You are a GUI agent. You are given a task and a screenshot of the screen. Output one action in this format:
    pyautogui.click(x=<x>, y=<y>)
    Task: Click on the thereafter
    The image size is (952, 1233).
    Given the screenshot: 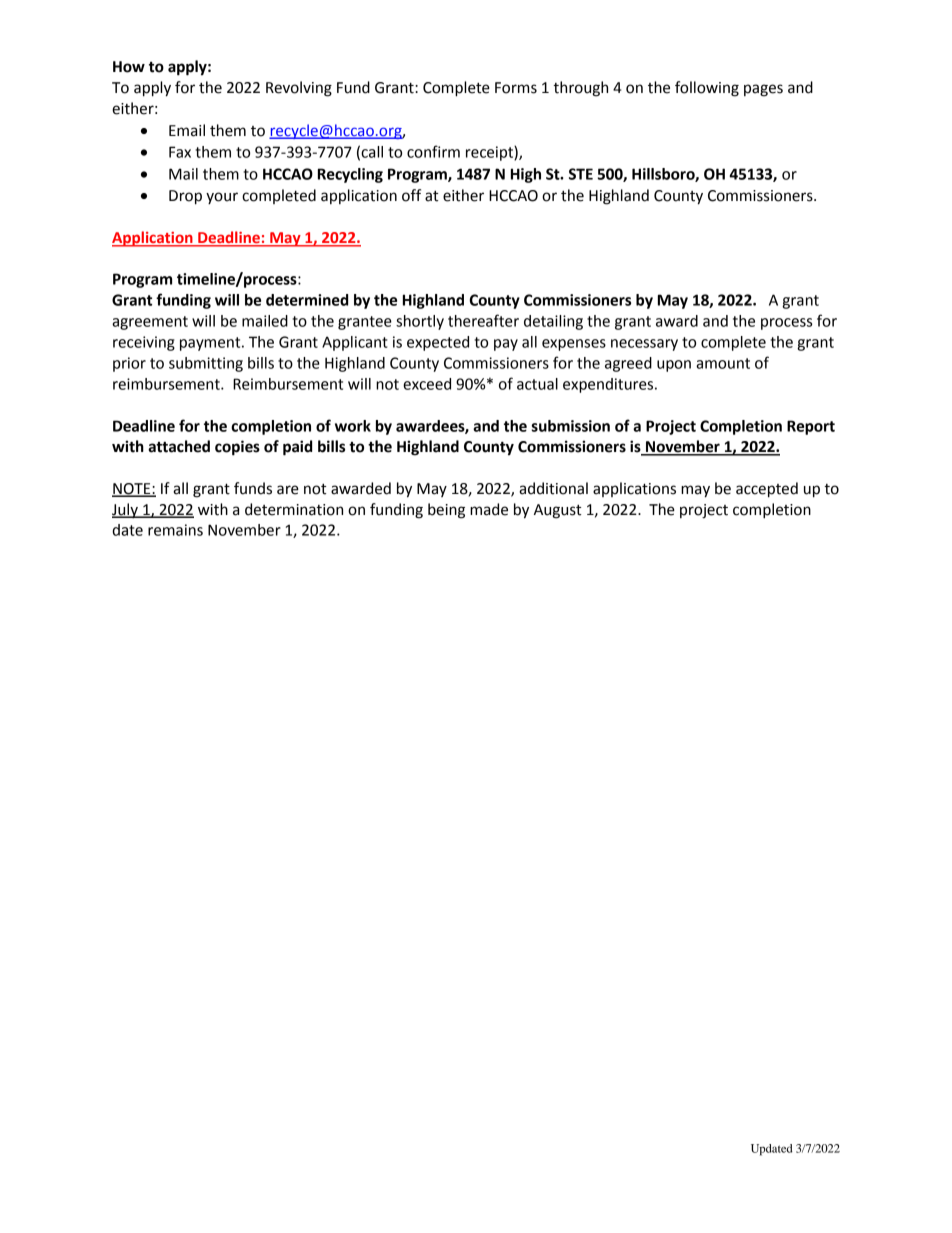 What is the action you would take?
    pyautogui.click(x=483, y=320)
